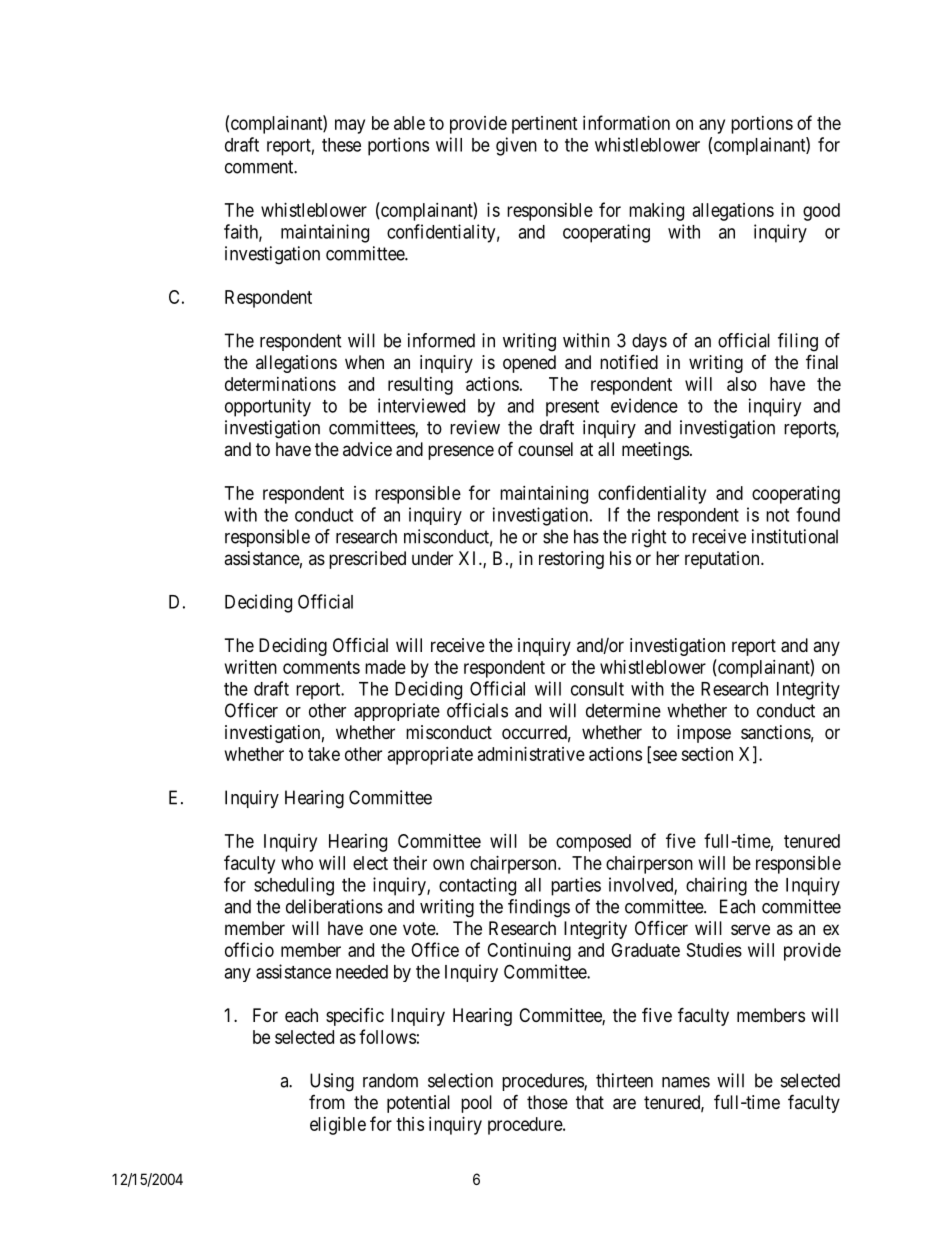 This document has height=1233, width=952. I want to click on also, so click(742, 384).
